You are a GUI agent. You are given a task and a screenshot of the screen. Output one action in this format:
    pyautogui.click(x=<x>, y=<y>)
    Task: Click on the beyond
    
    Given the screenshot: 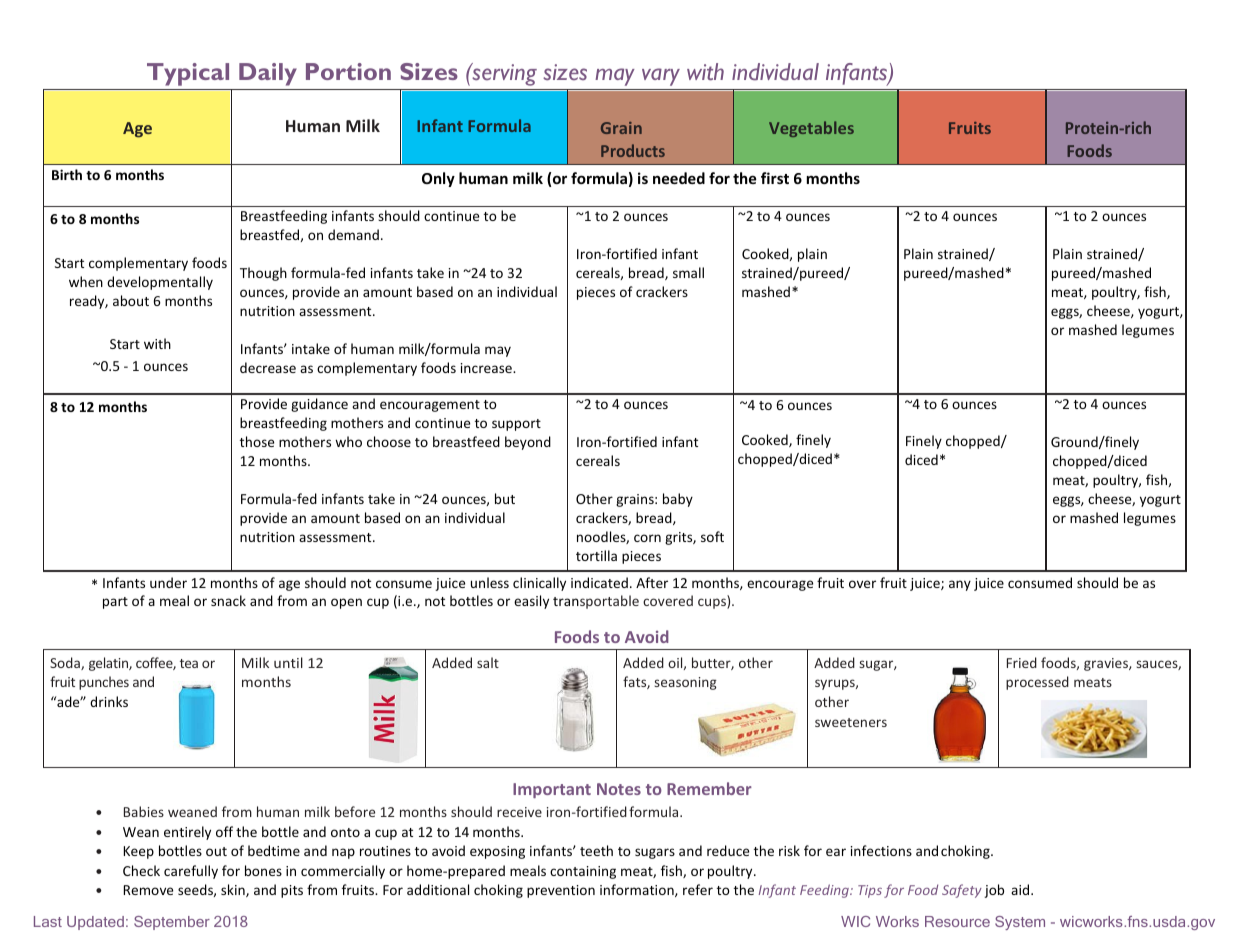 What is the action you would take?
    pyautogui.click(x=528, y=443)
